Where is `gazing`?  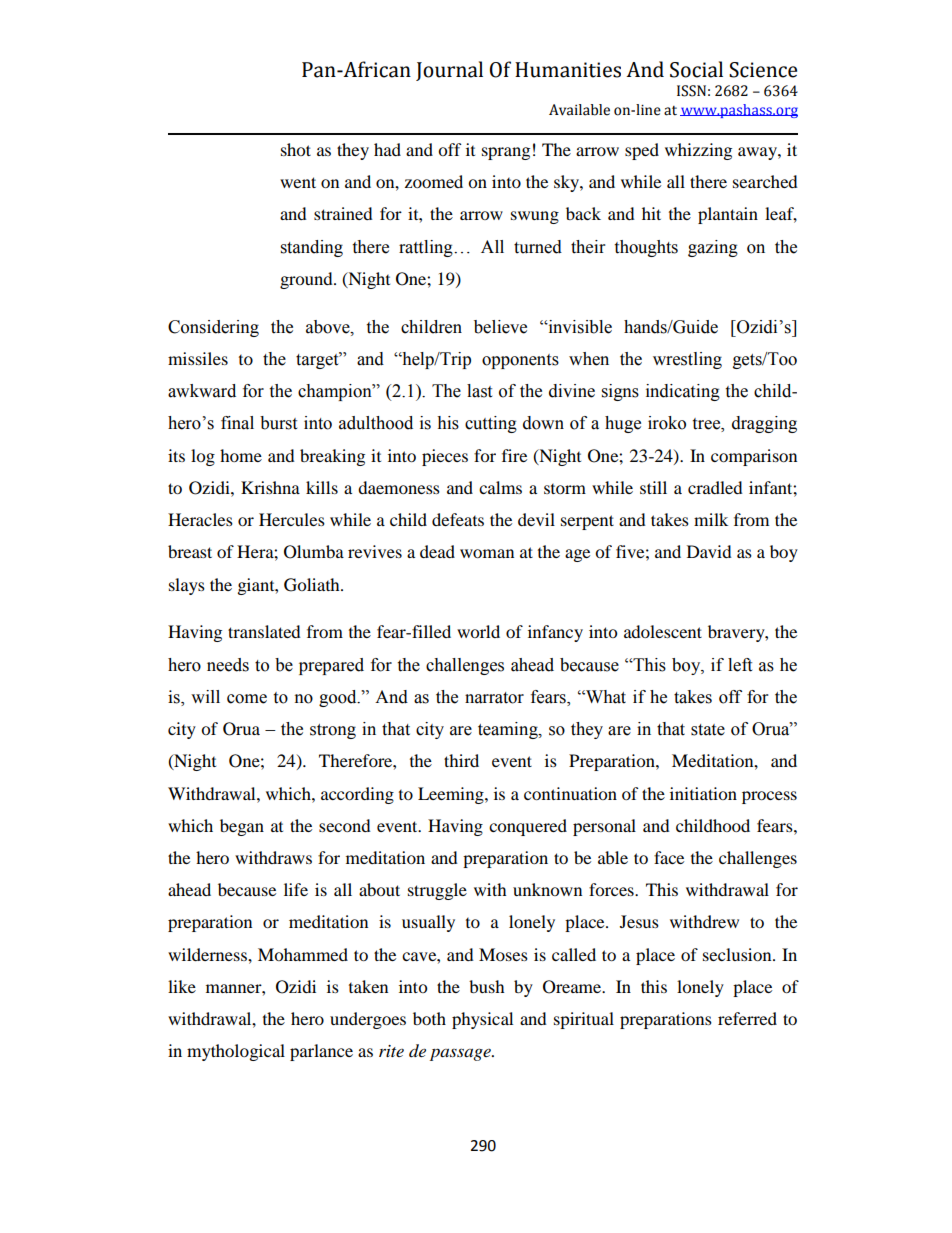 gazing is located at coordinates (713, 248).
